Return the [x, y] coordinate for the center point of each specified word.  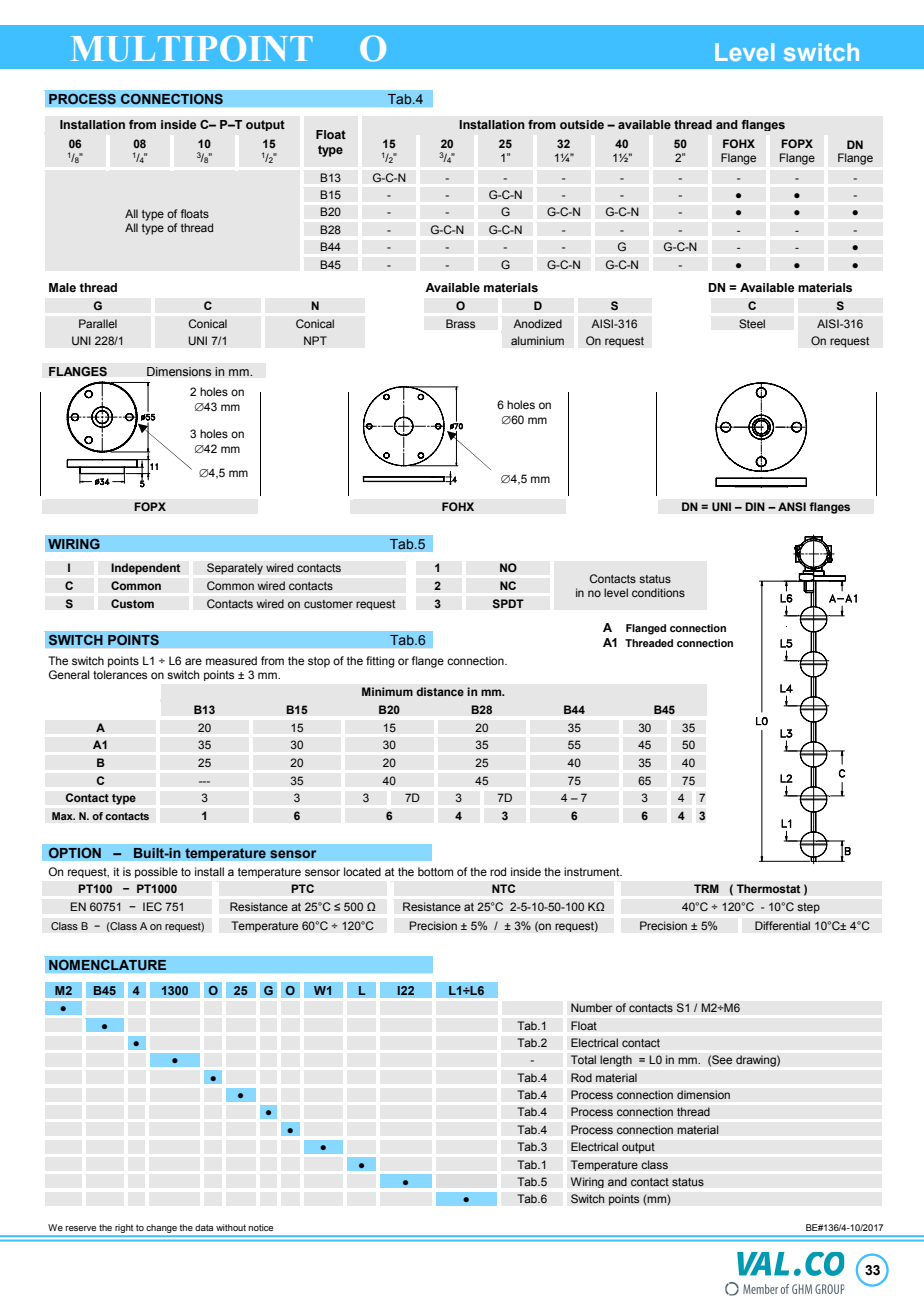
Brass [461, 324]
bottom [435, 871]
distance [440, 691]
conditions [658, 592]
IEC [152, 907]
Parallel [98, 323]
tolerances [120, 674]
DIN [755, 506]
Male [62, 287]
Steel [752, 324]
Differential [782, 926]
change [162, 1230]
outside [582, 124]
